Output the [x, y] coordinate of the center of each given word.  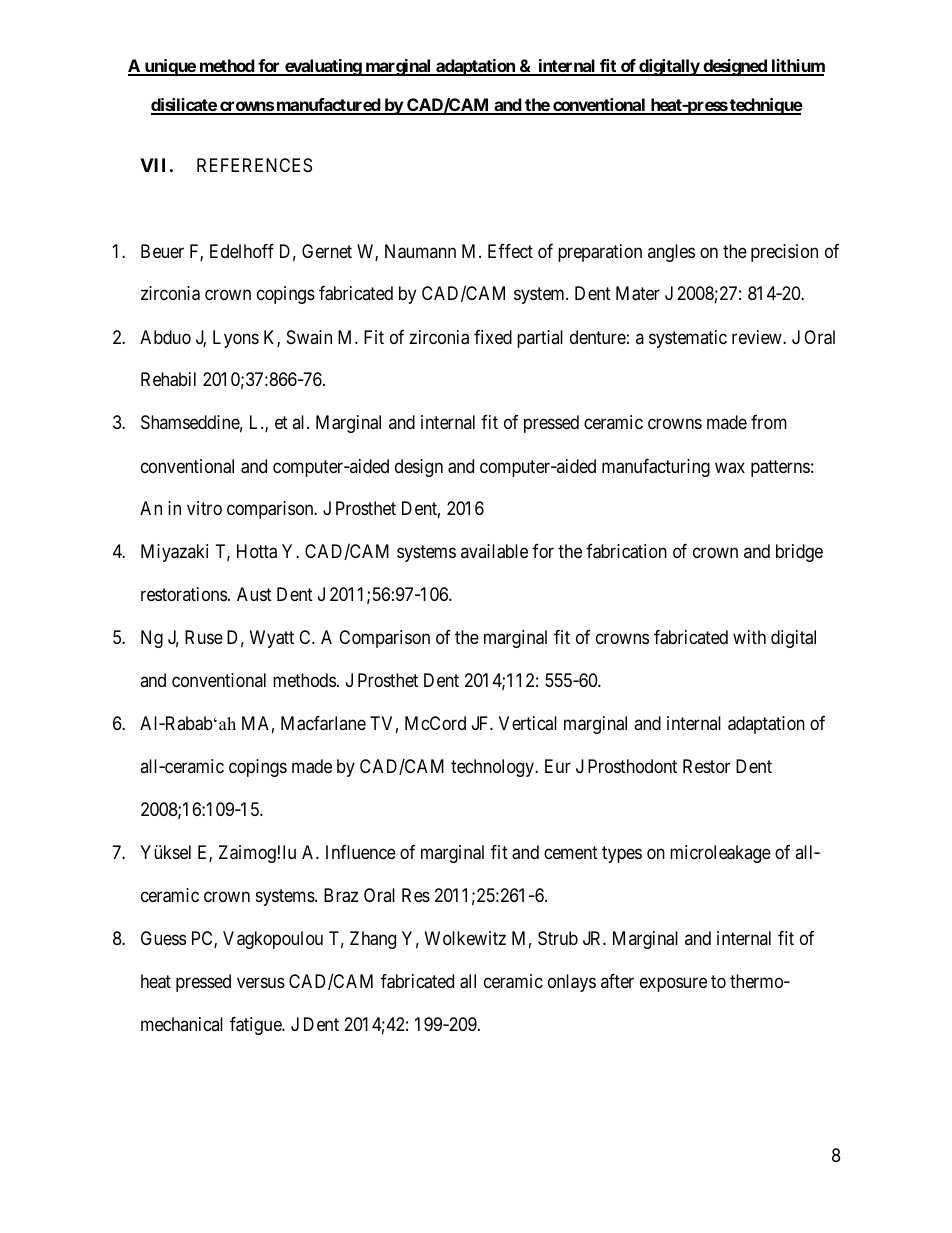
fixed [493, 337]
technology [493, 768]
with [749, 637]
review [758, 337]
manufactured [328, 106]
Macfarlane [323, 723]
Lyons [236, 339]
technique [765, 106]
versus [261, 982]
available [494, 551]
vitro [204, 508]
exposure [673, 984]
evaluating [323, 67]
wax [730, 467]
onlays [572, 983]
